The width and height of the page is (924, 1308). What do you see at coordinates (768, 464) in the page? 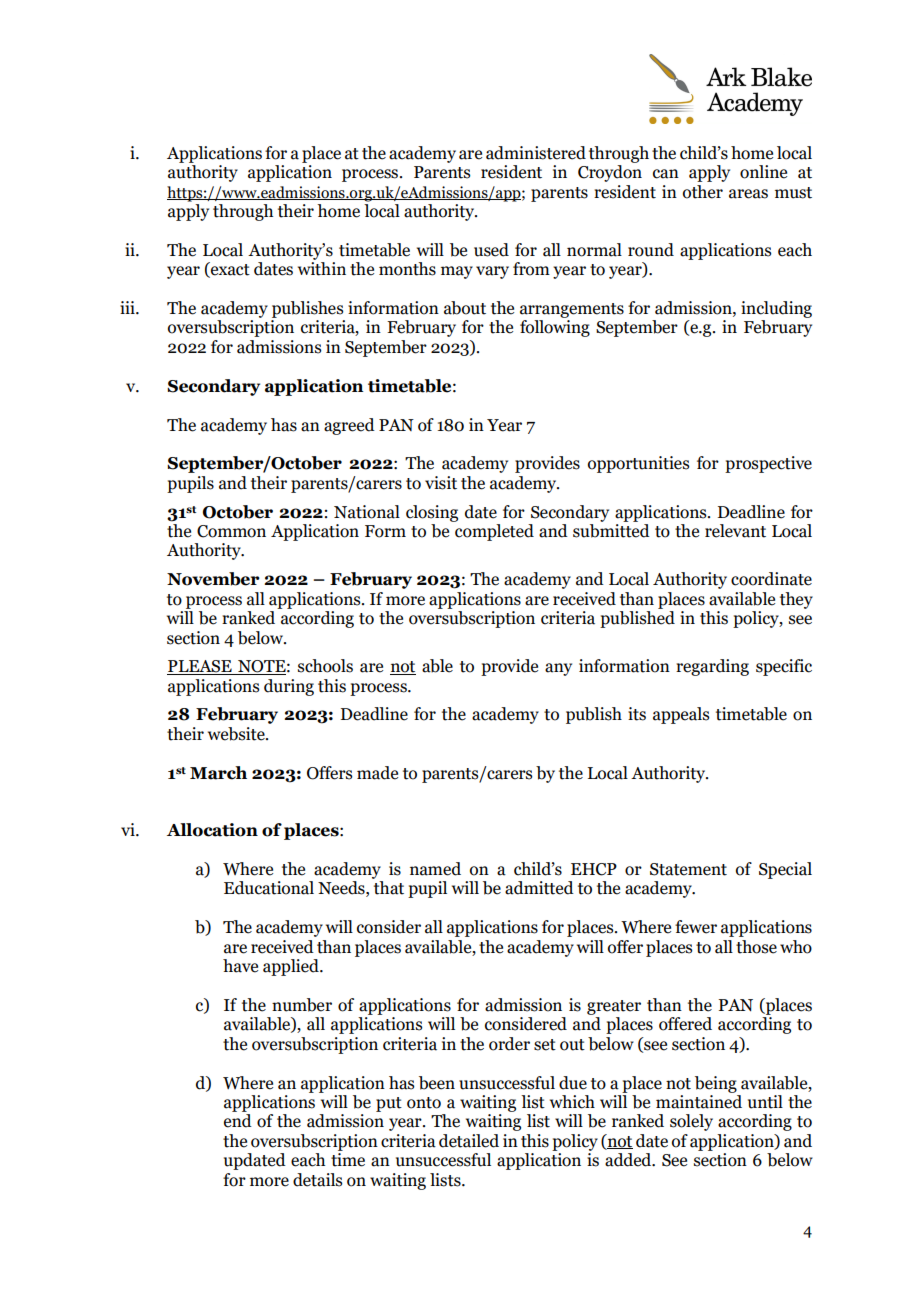
I see `prospective` at bounding box center [768, 464].
